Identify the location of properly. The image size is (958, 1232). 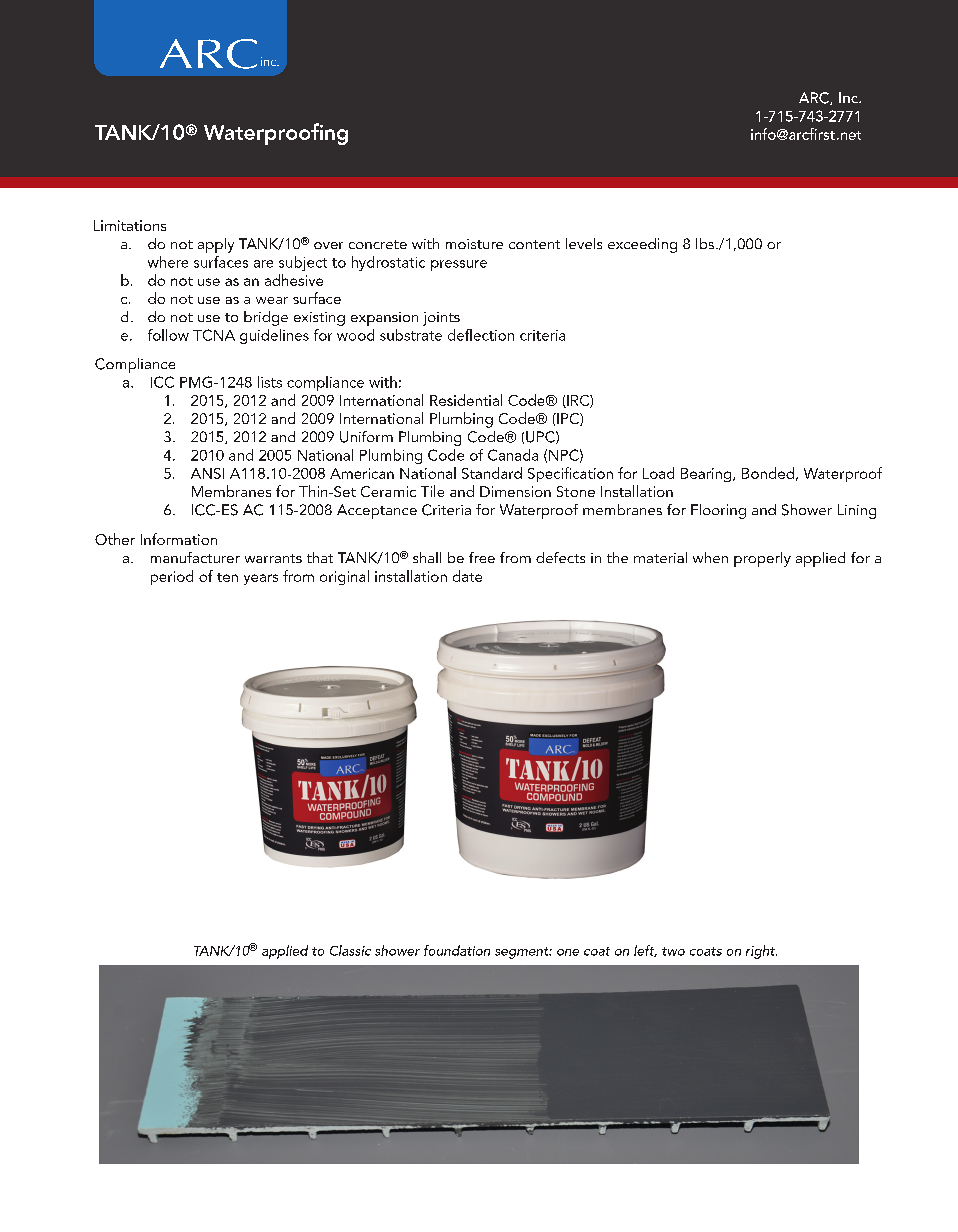
(762, 559).
